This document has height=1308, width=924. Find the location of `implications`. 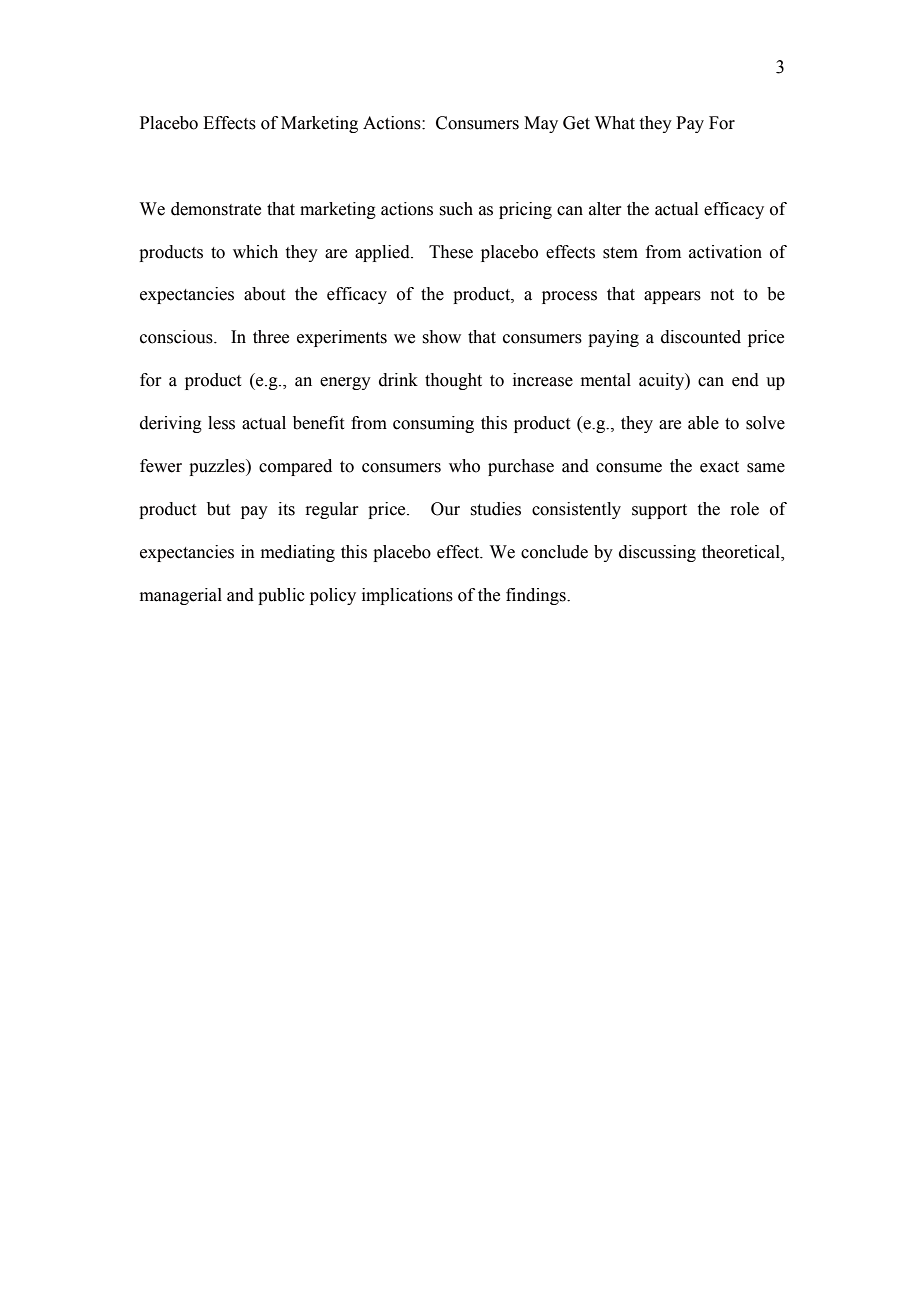

implications is located at coordinates (407, 596).
